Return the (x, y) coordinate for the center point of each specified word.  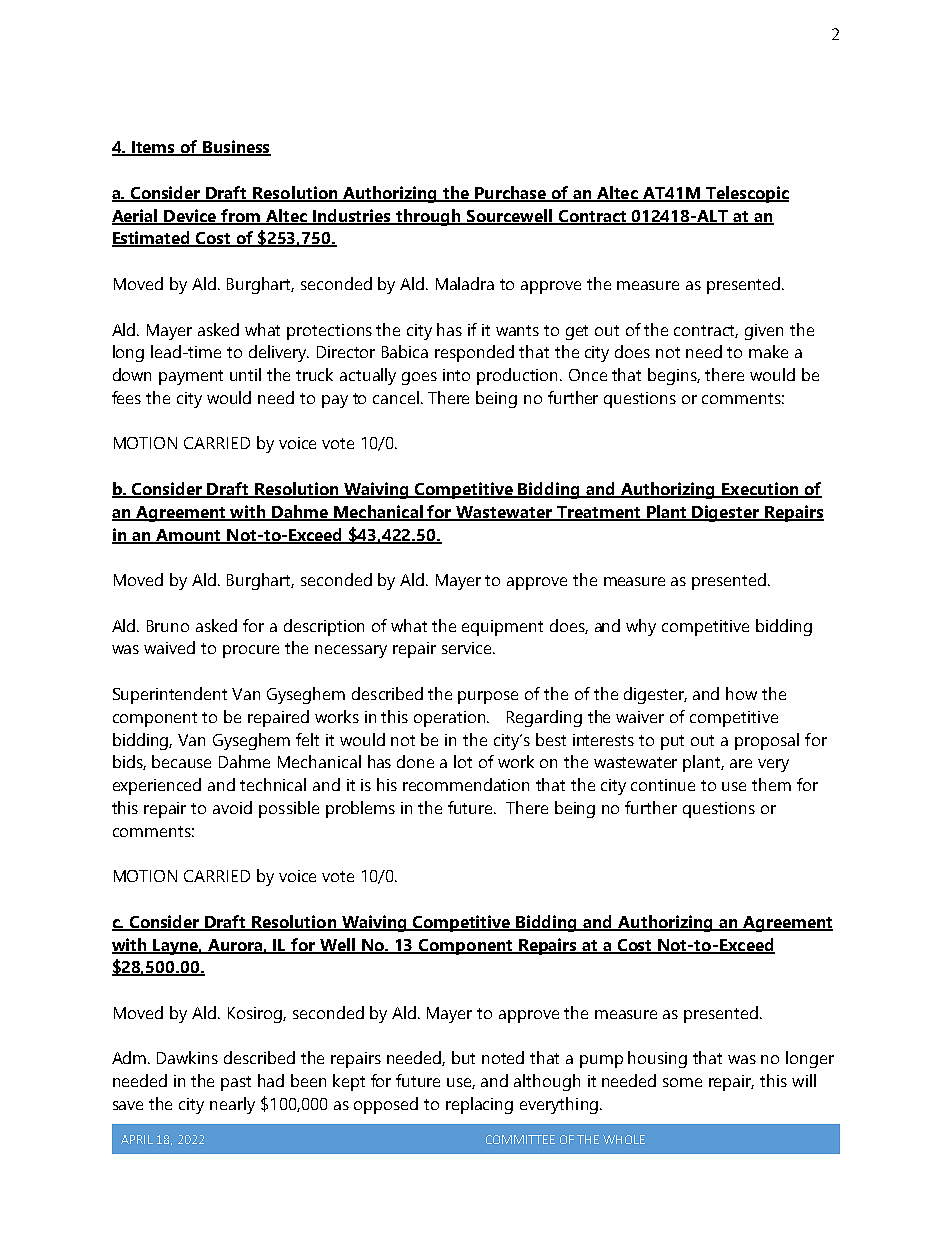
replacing (479, 1105)
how (741, 693)
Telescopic (746, 194)
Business (236, 148)
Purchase (510, 194)
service (468, 648)
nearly (232, 1105)
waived (169, 647)
